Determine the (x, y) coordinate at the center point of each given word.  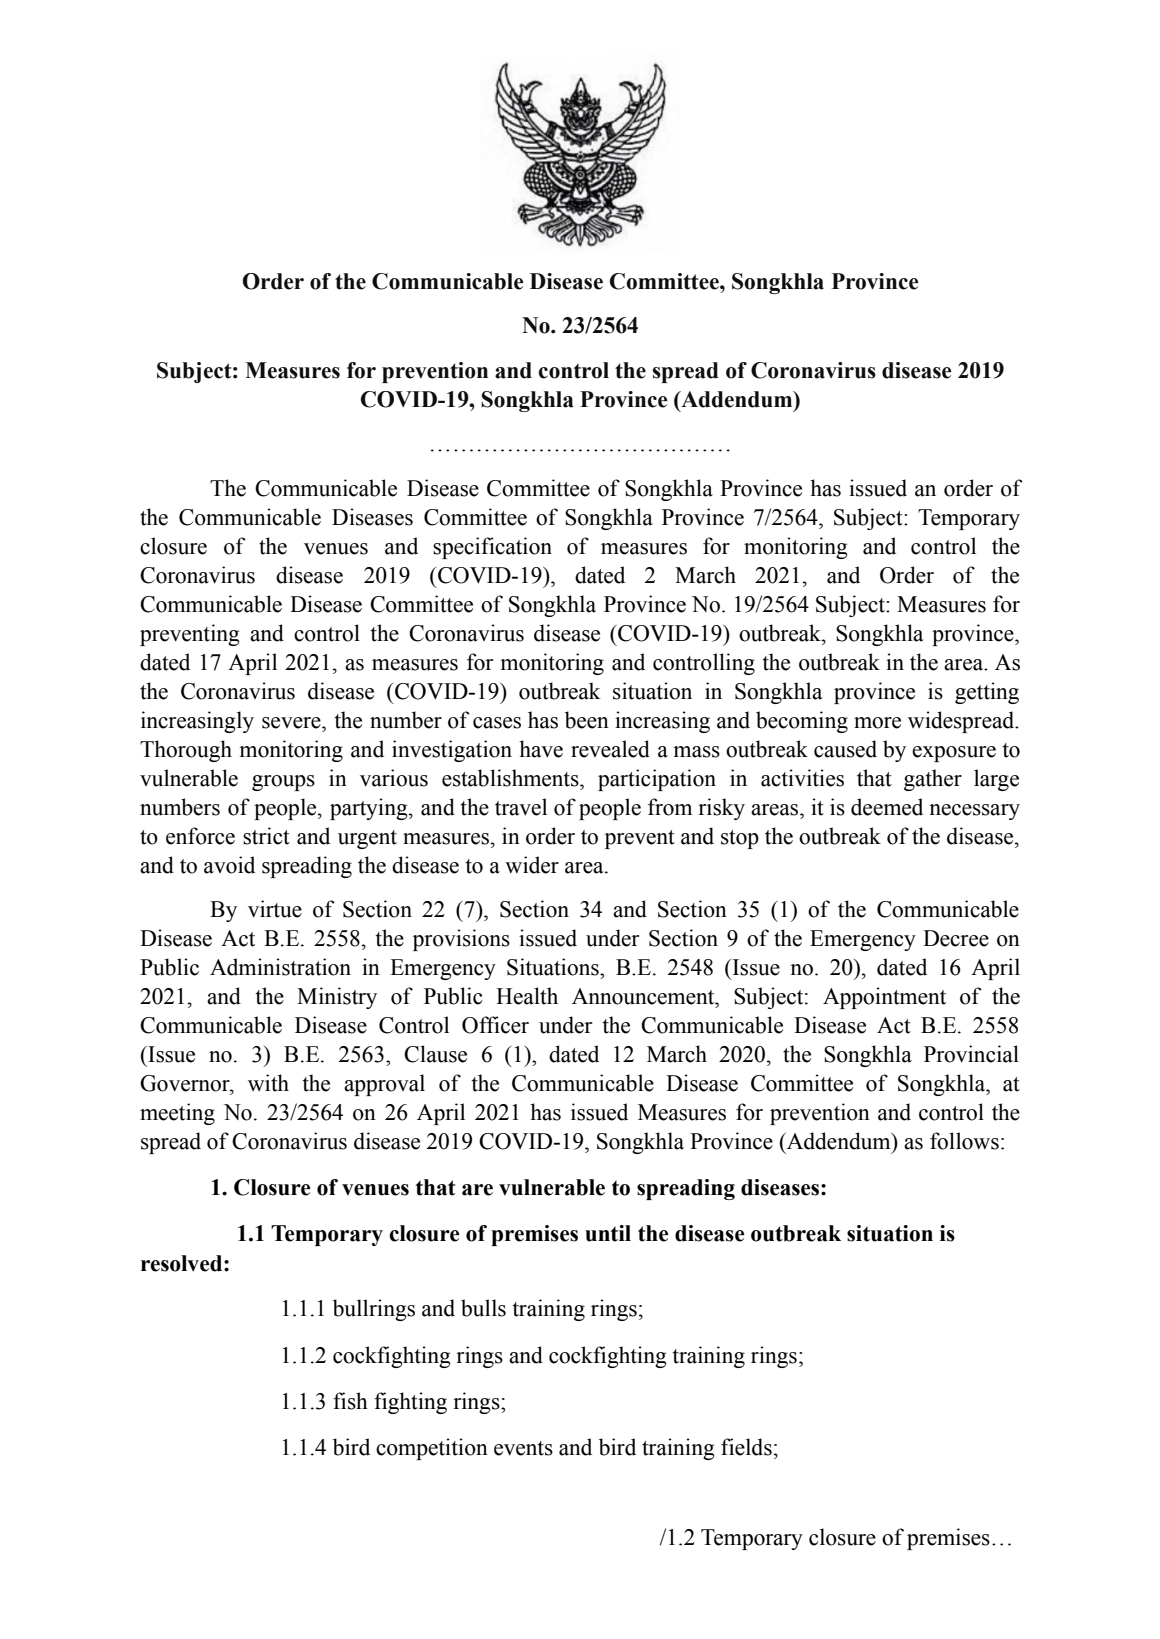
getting (987, 693)
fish (350, 1401)
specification (492, 548)
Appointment (884, 998)
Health (527, 996)
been (587, 720)
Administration (280, 967)
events (523, 1448)
